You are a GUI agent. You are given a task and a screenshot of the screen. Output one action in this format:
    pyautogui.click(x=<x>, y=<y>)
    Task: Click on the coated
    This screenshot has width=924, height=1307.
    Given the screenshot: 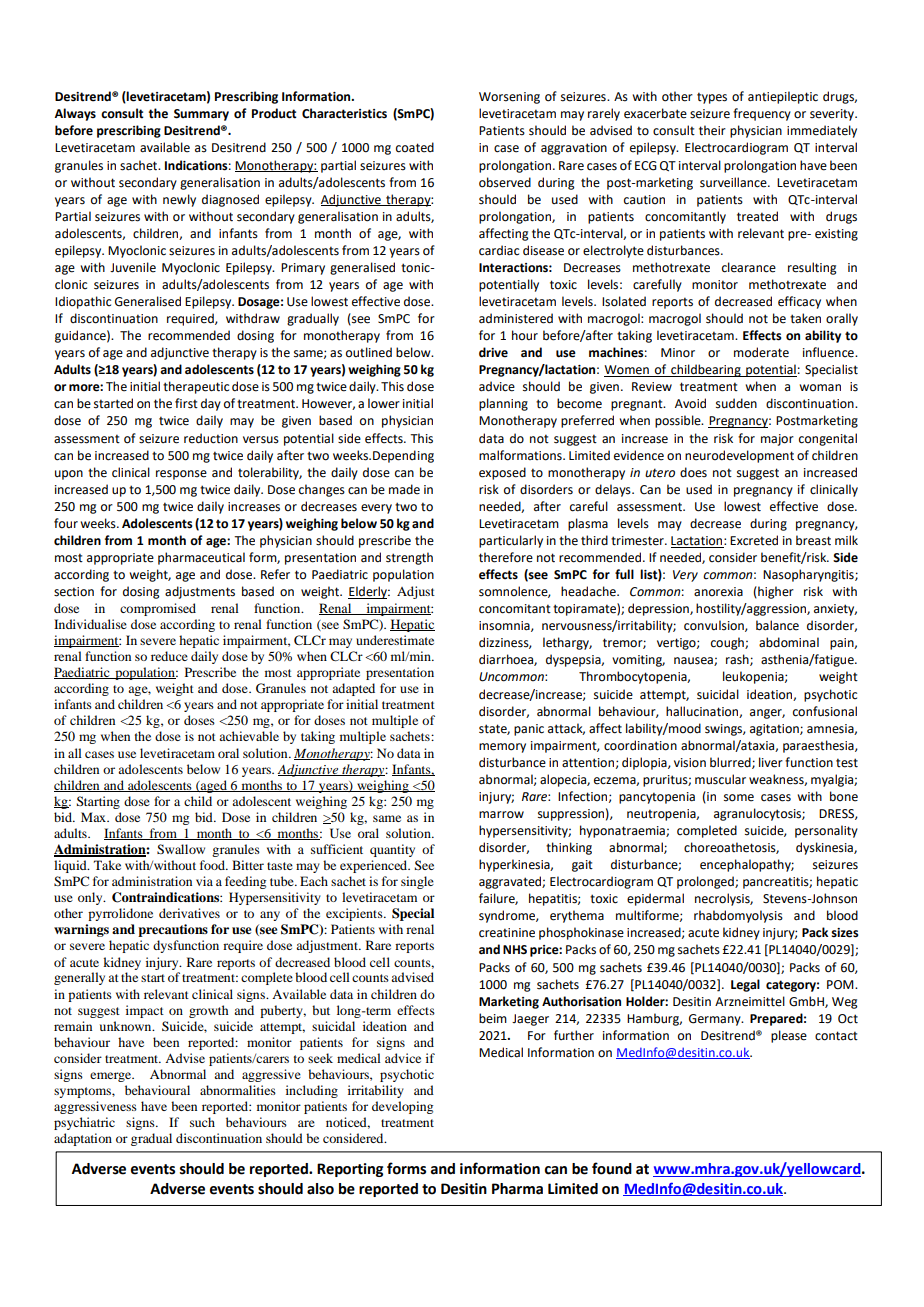 What is the action you would take?
    pyautogui.click(x=415, y=147)
